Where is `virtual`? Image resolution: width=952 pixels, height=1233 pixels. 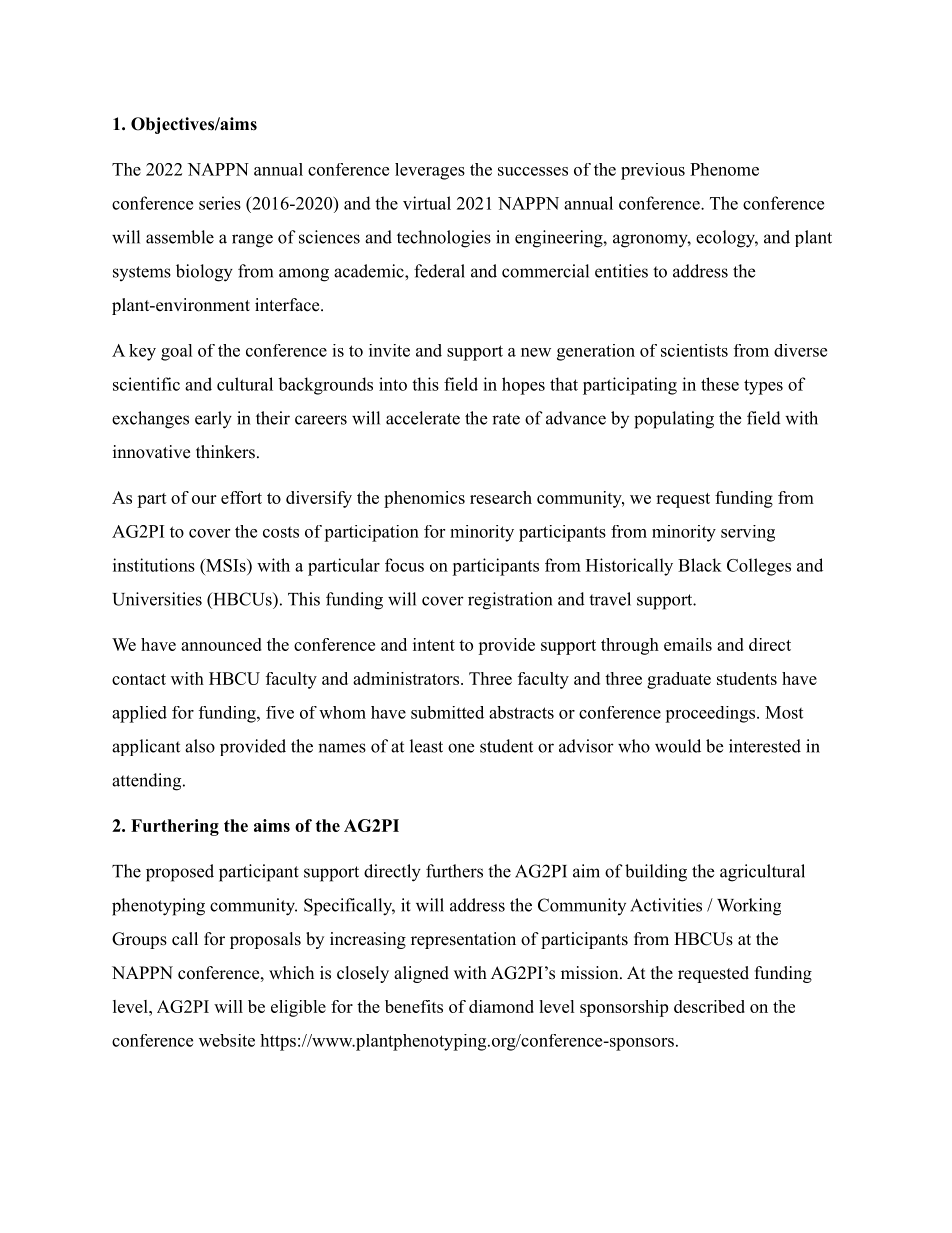
virtual is located at coordinates (427, 203).
